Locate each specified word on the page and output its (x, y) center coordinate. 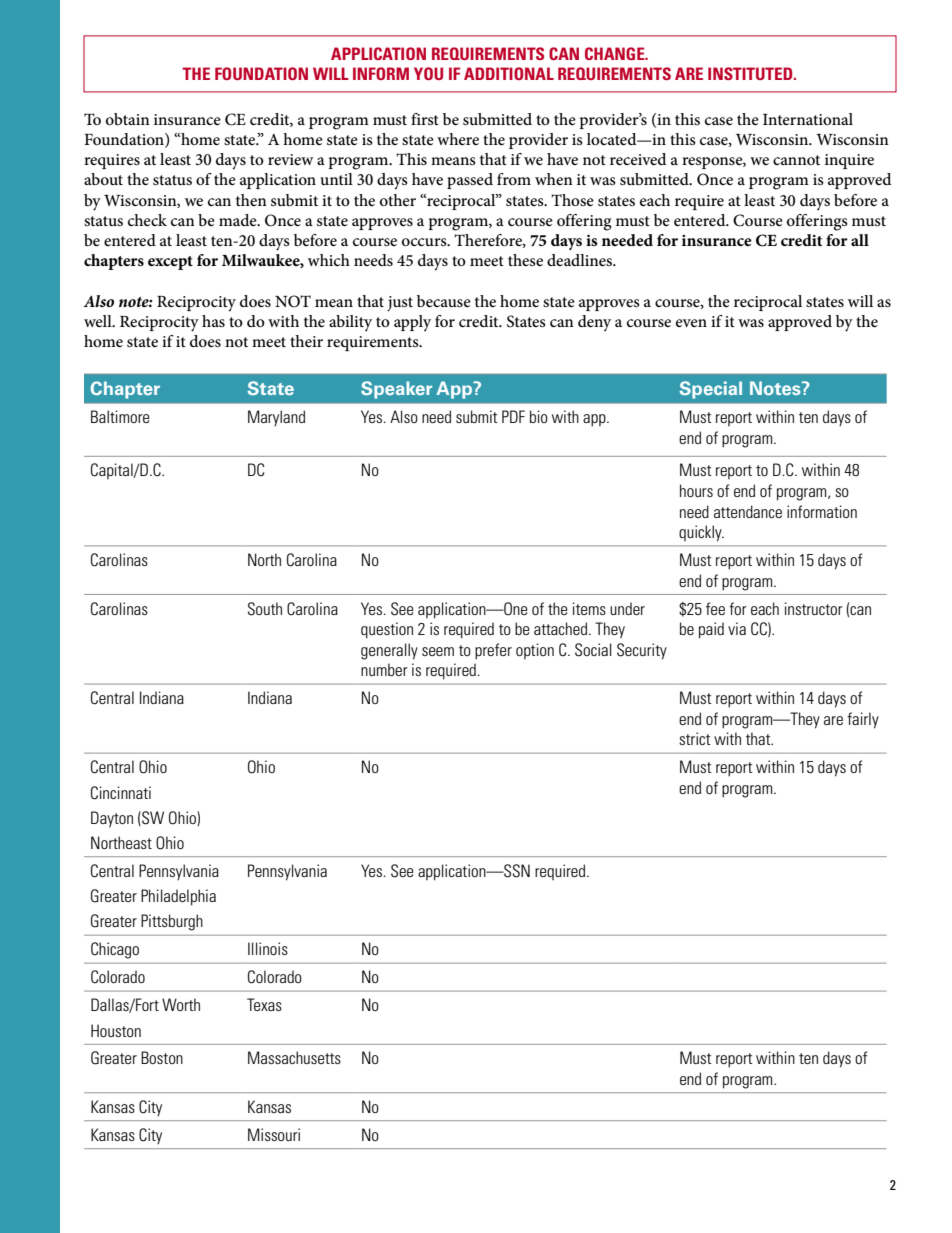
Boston (162, 1057)
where (458, 139)
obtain (128, 119)
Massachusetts (294, 1057)
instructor (814, 608)
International (808, 119)
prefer (493, 651)
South (265, 609)
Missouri (274, 1134)
